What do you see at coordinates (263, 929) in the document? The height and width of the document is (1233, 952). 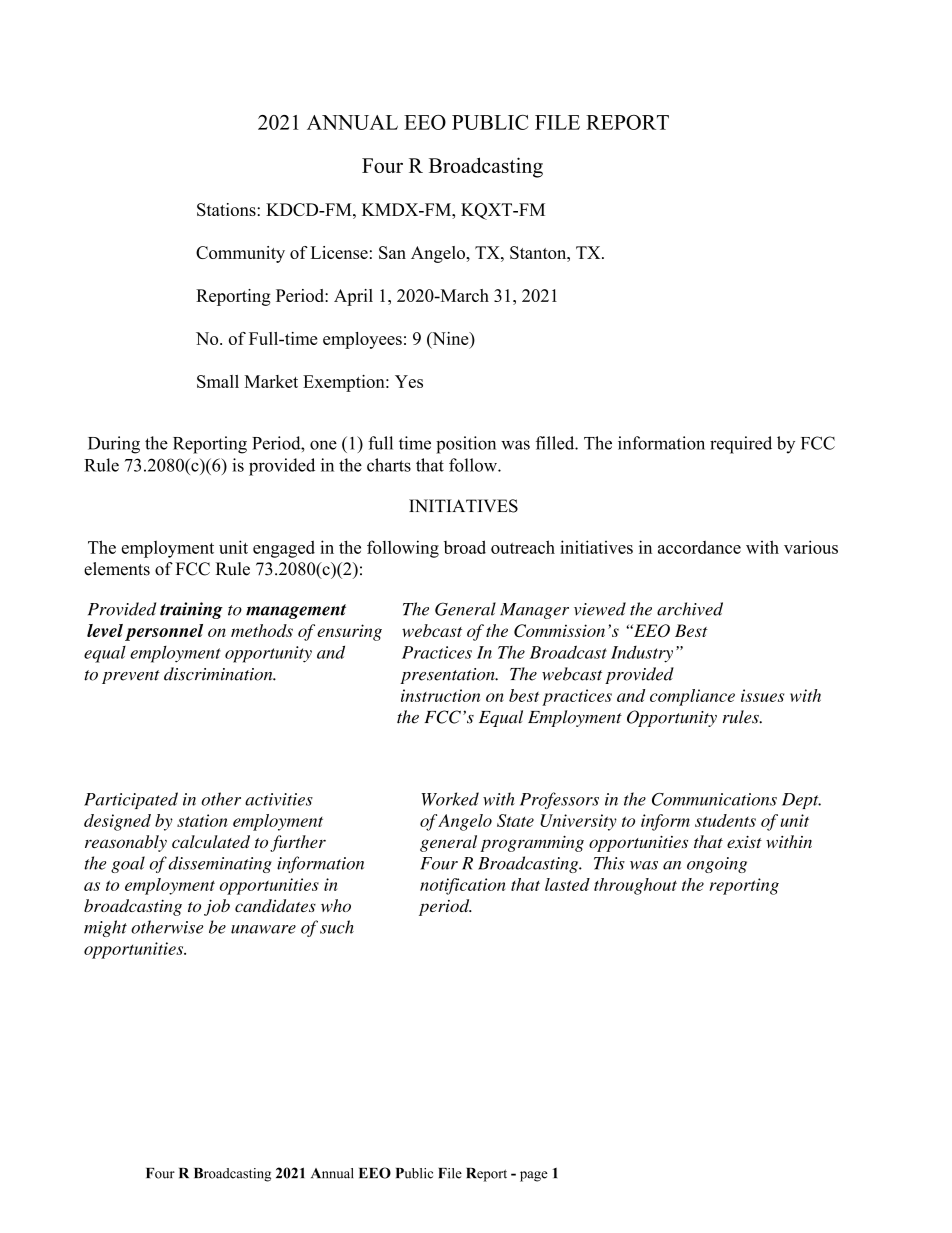 I see `unaware` at bounding box center [263, 929].
